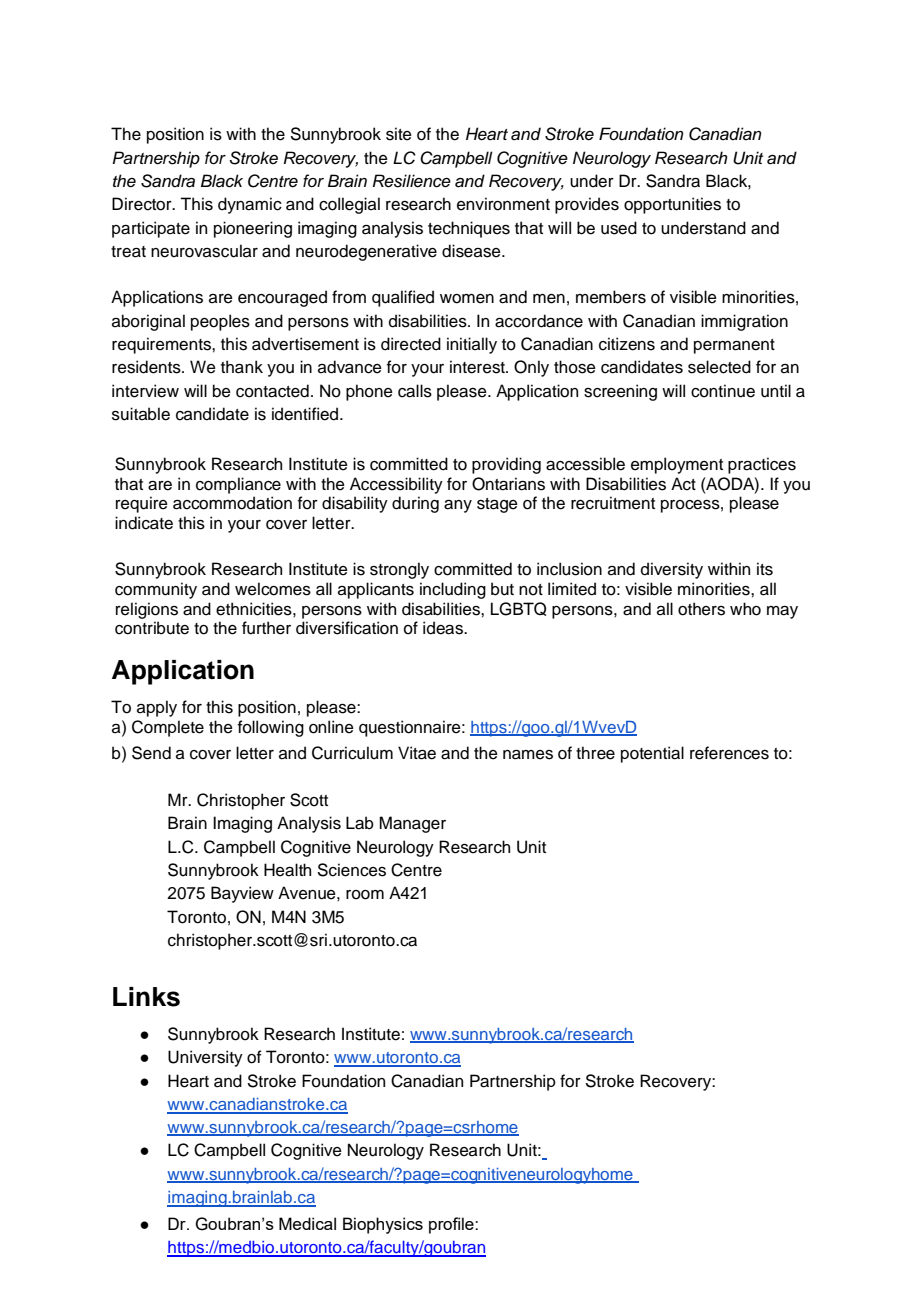  I want to click on Biophysics, so click(383, 1225).
